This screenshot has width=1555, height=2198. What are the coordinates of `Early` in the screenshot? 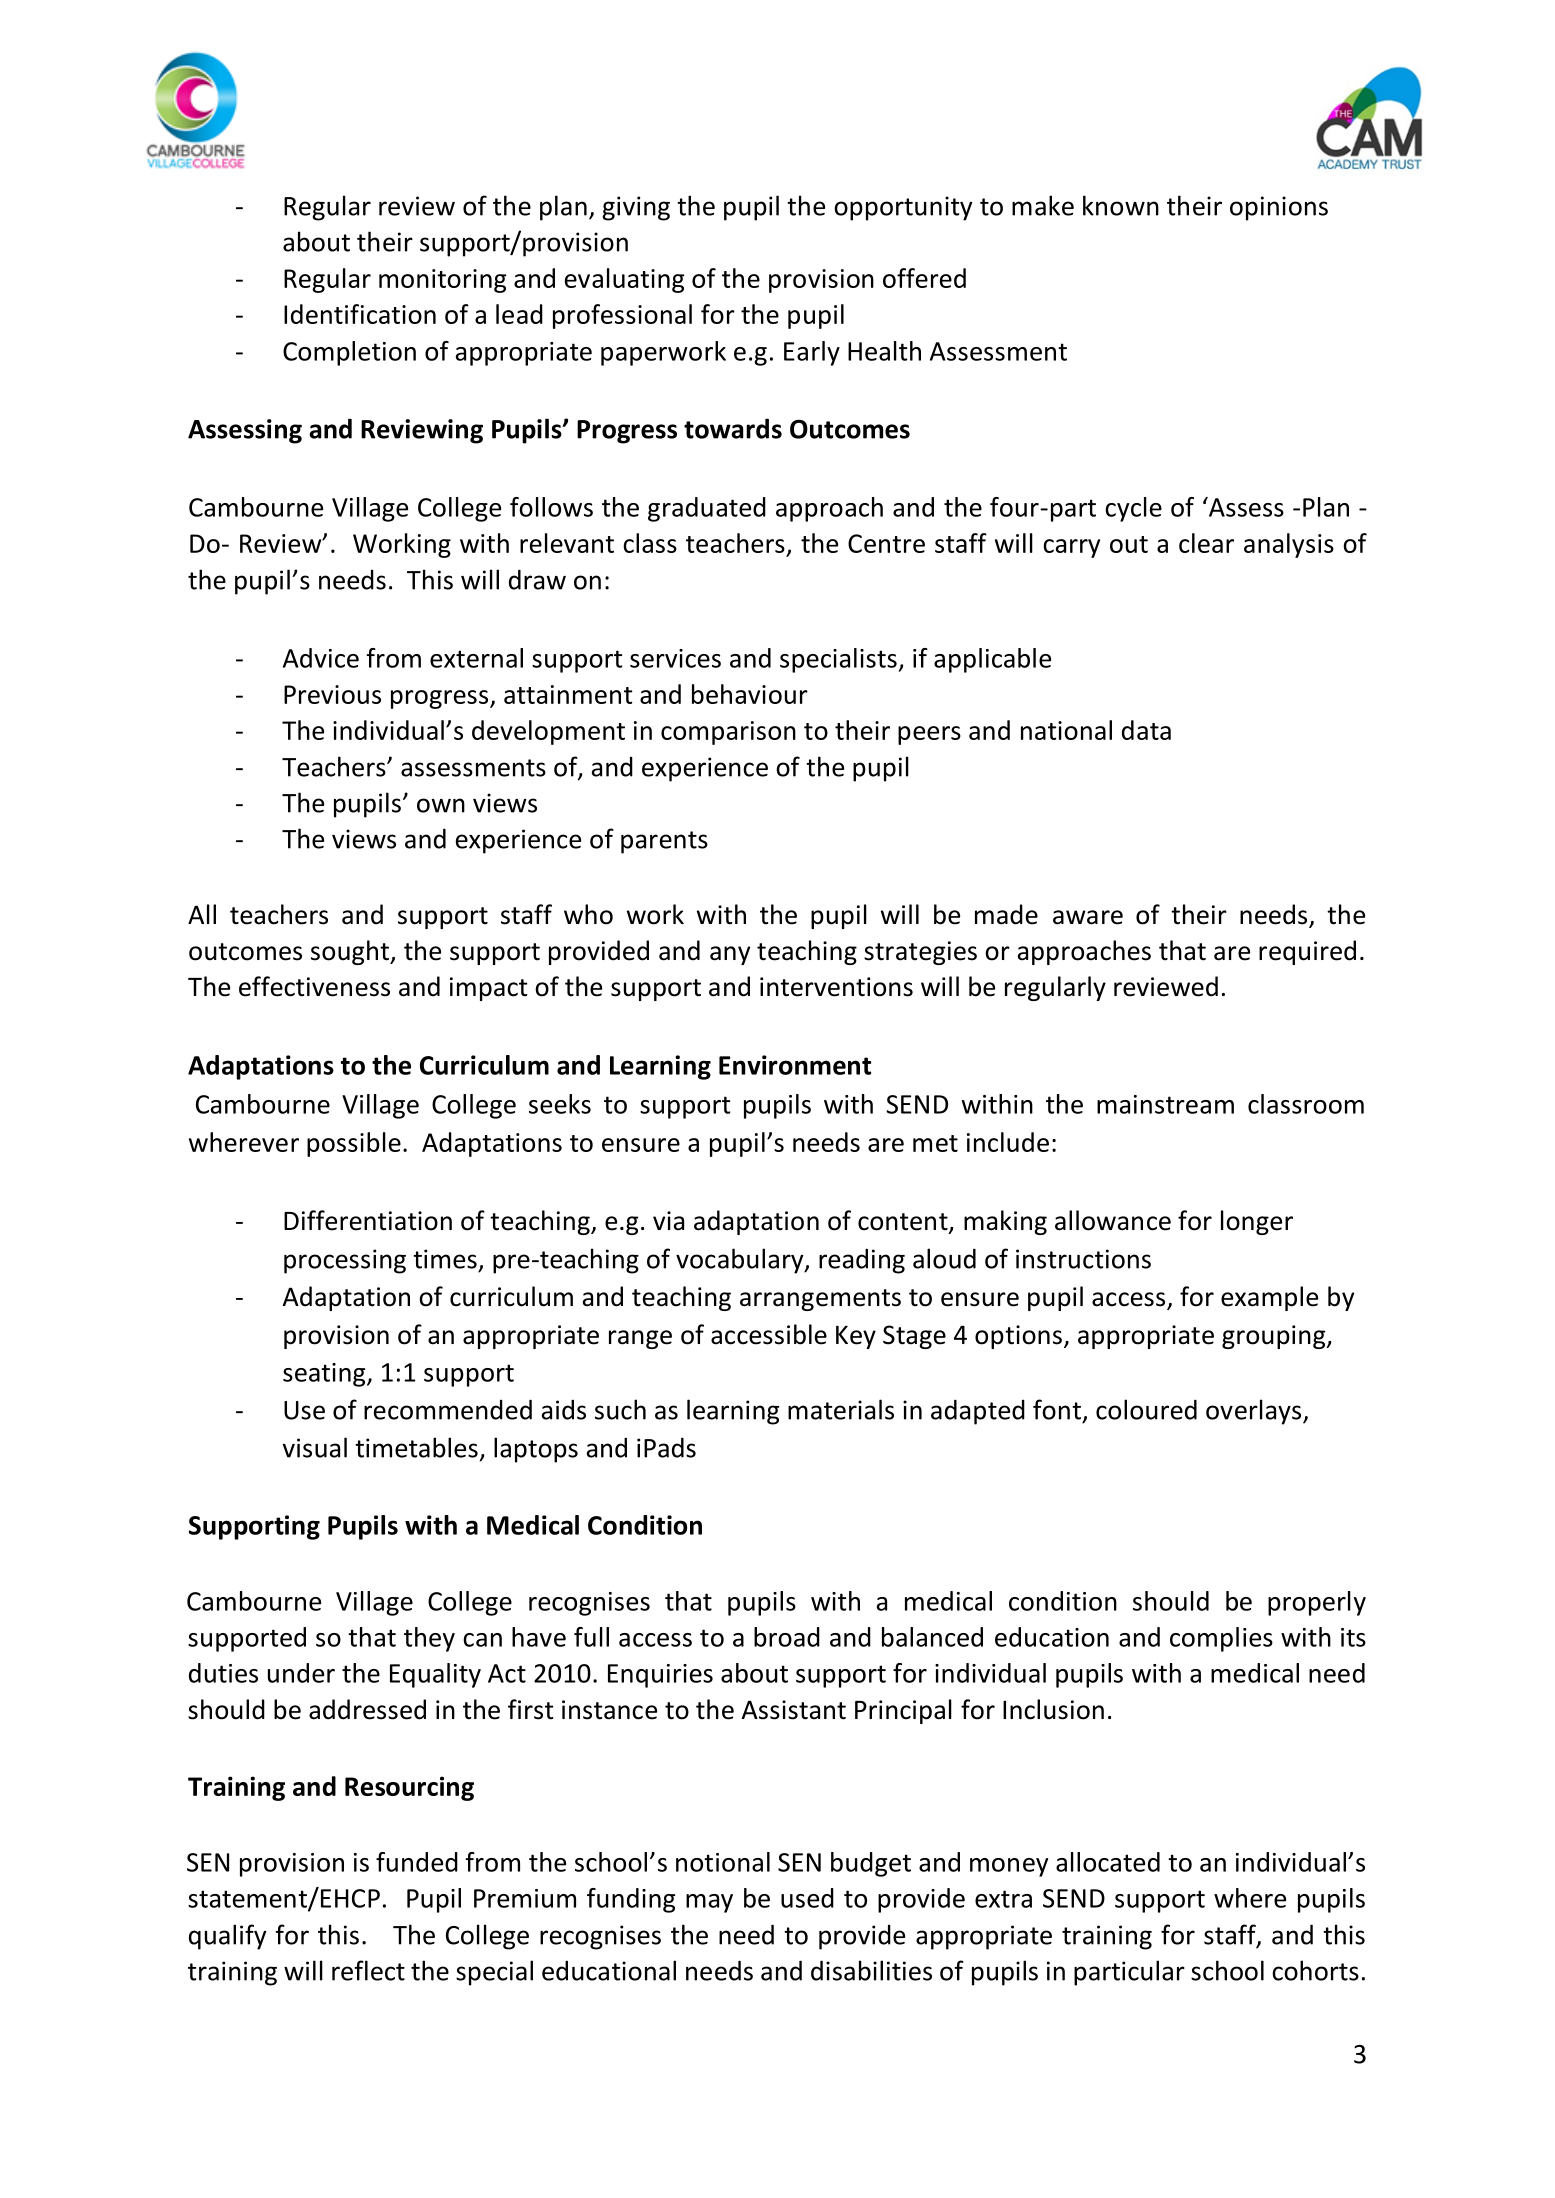 It's located at (812, 353).
